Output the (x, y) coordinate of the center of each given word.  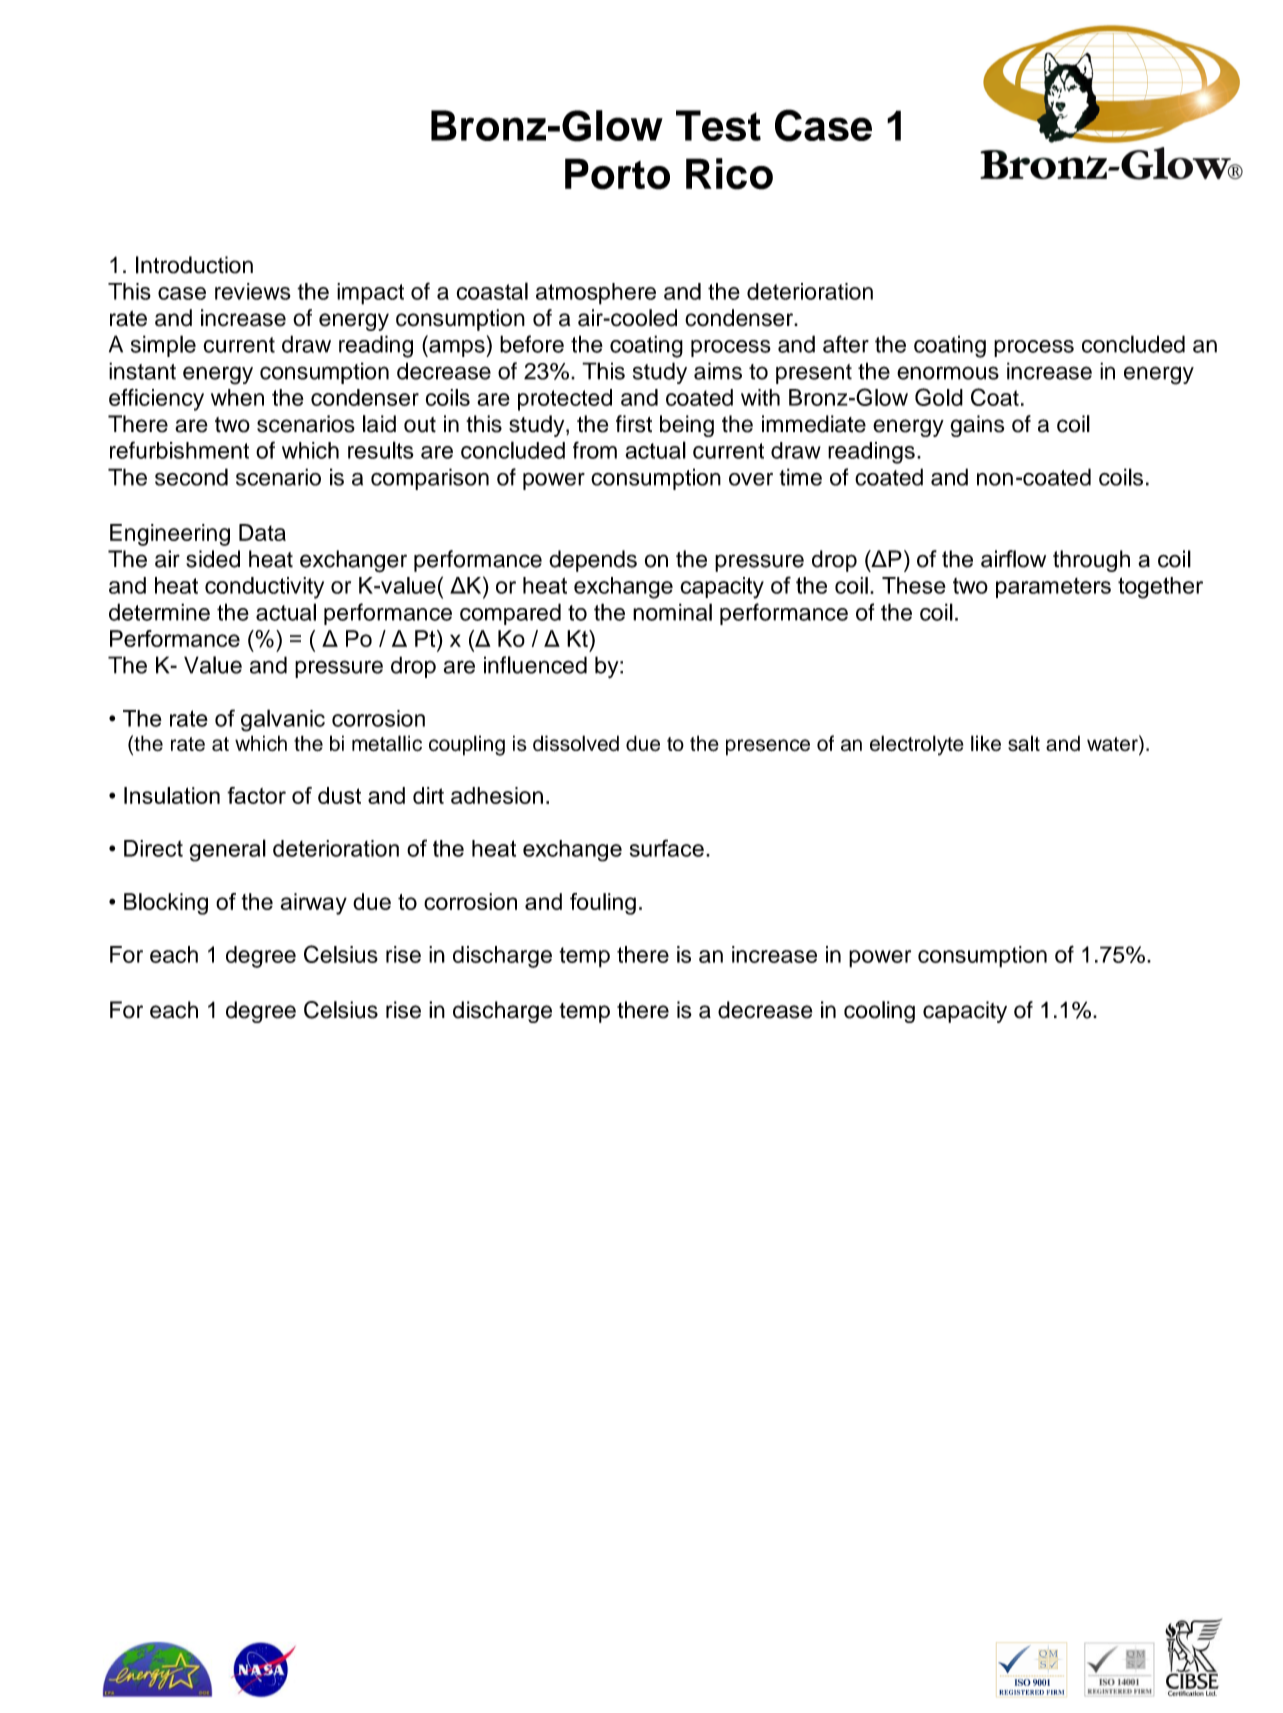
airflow (1013, 559)
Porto (617, 174)
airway (313, 904)
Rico (729, 174)
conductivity (264, 588)
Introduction (194, 265)
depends (593, 561)
